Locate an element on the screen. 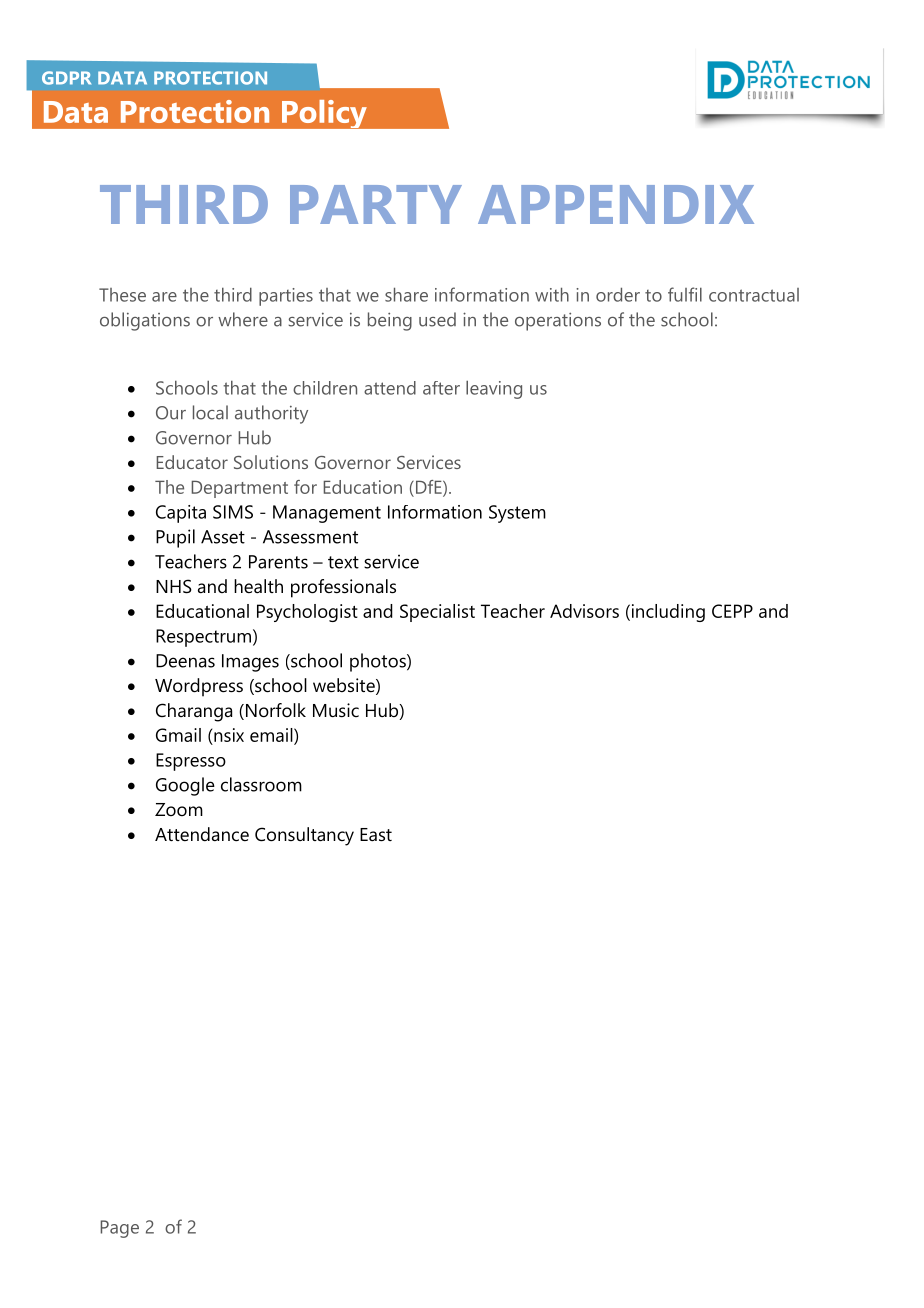 The image size is (924, 1308). East is located at coordinates (376, 835).
